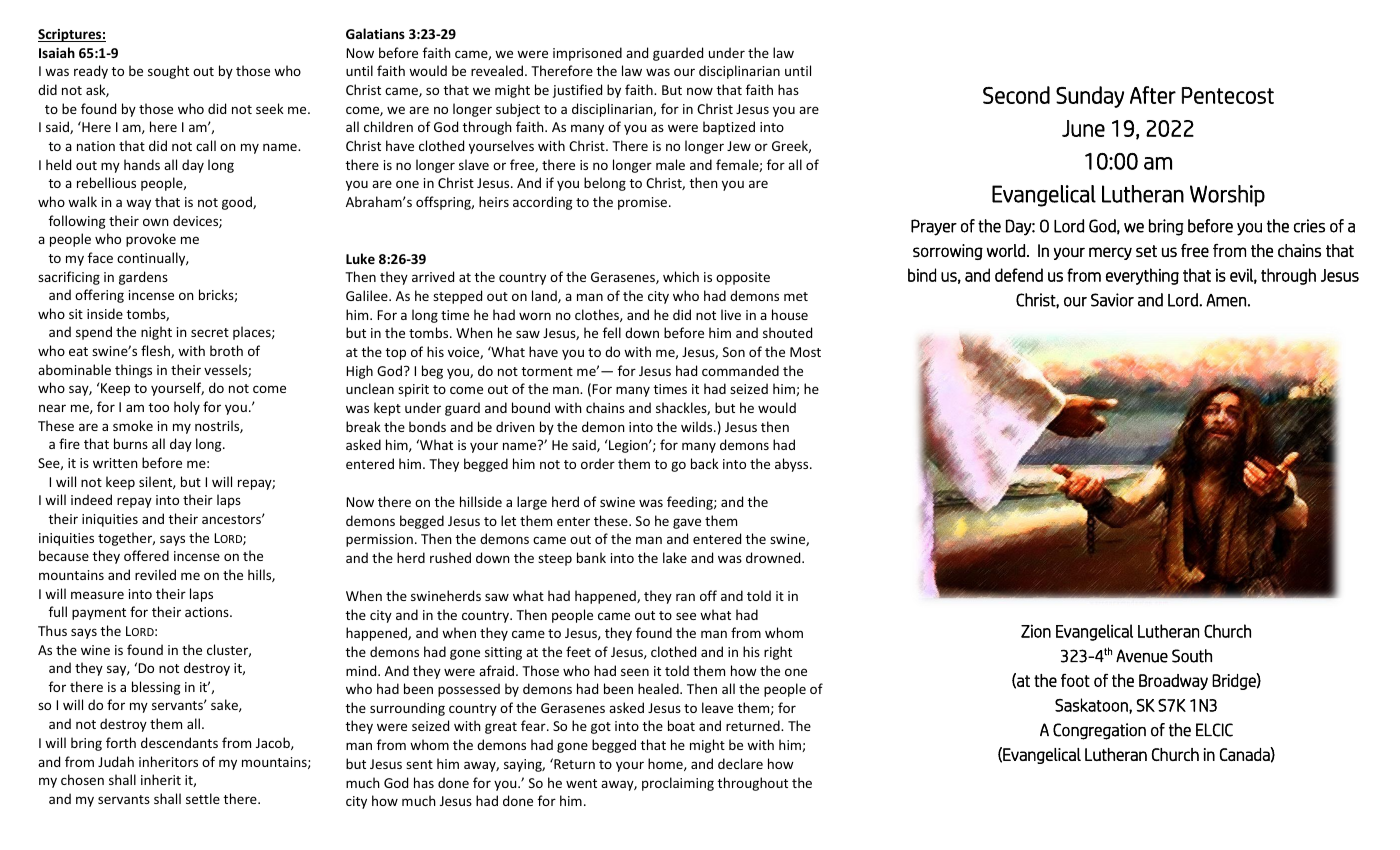 The height and width of the screenshot is (850, 1400). What do you see at coordinates (1153, 95) in the screenshot?
I see `After` at bounding box center [1153, 95].
